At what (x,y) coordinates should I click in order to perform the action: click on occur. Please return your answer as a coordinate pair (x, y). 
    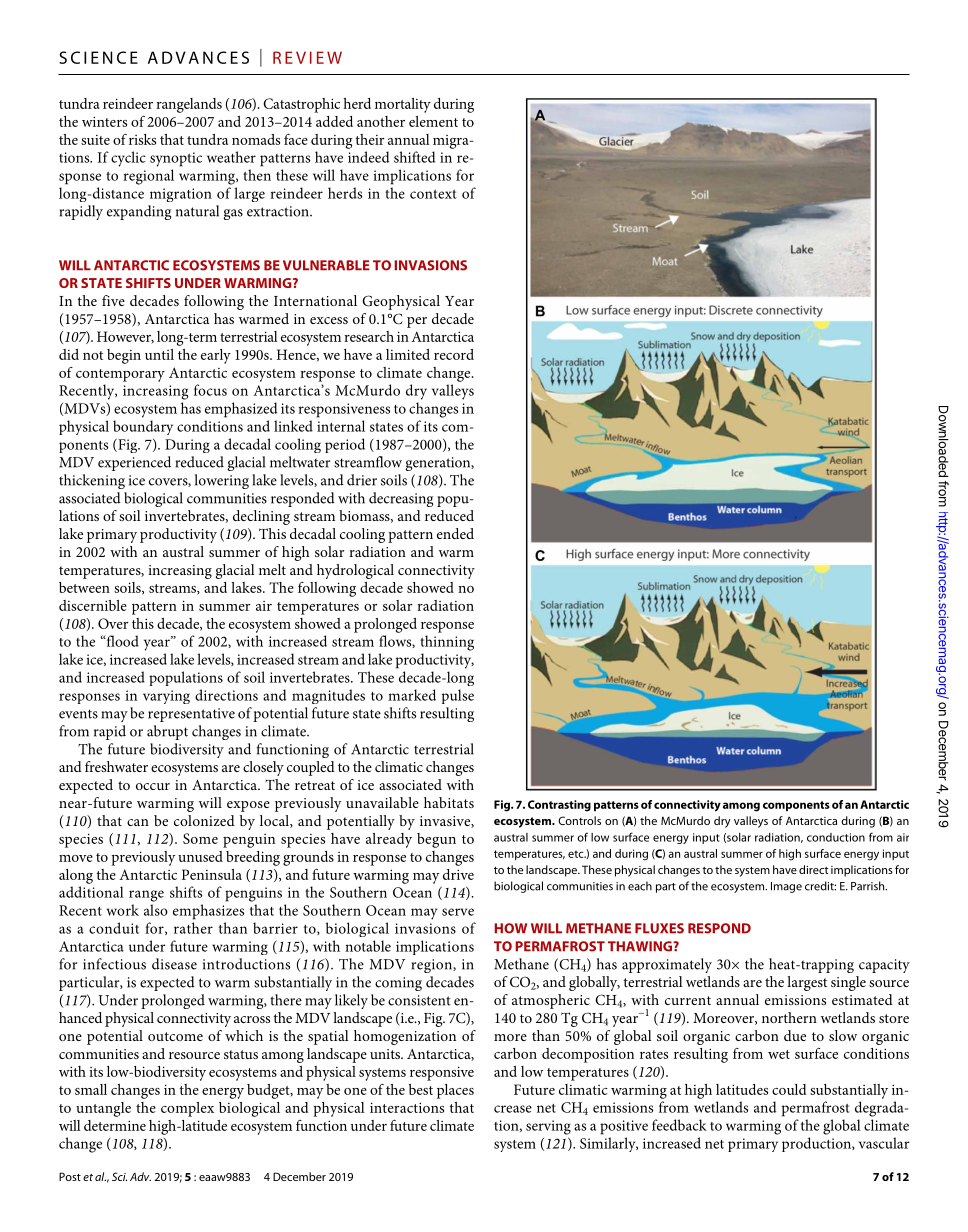
    Looking at the image, I should click on (153, 786).
